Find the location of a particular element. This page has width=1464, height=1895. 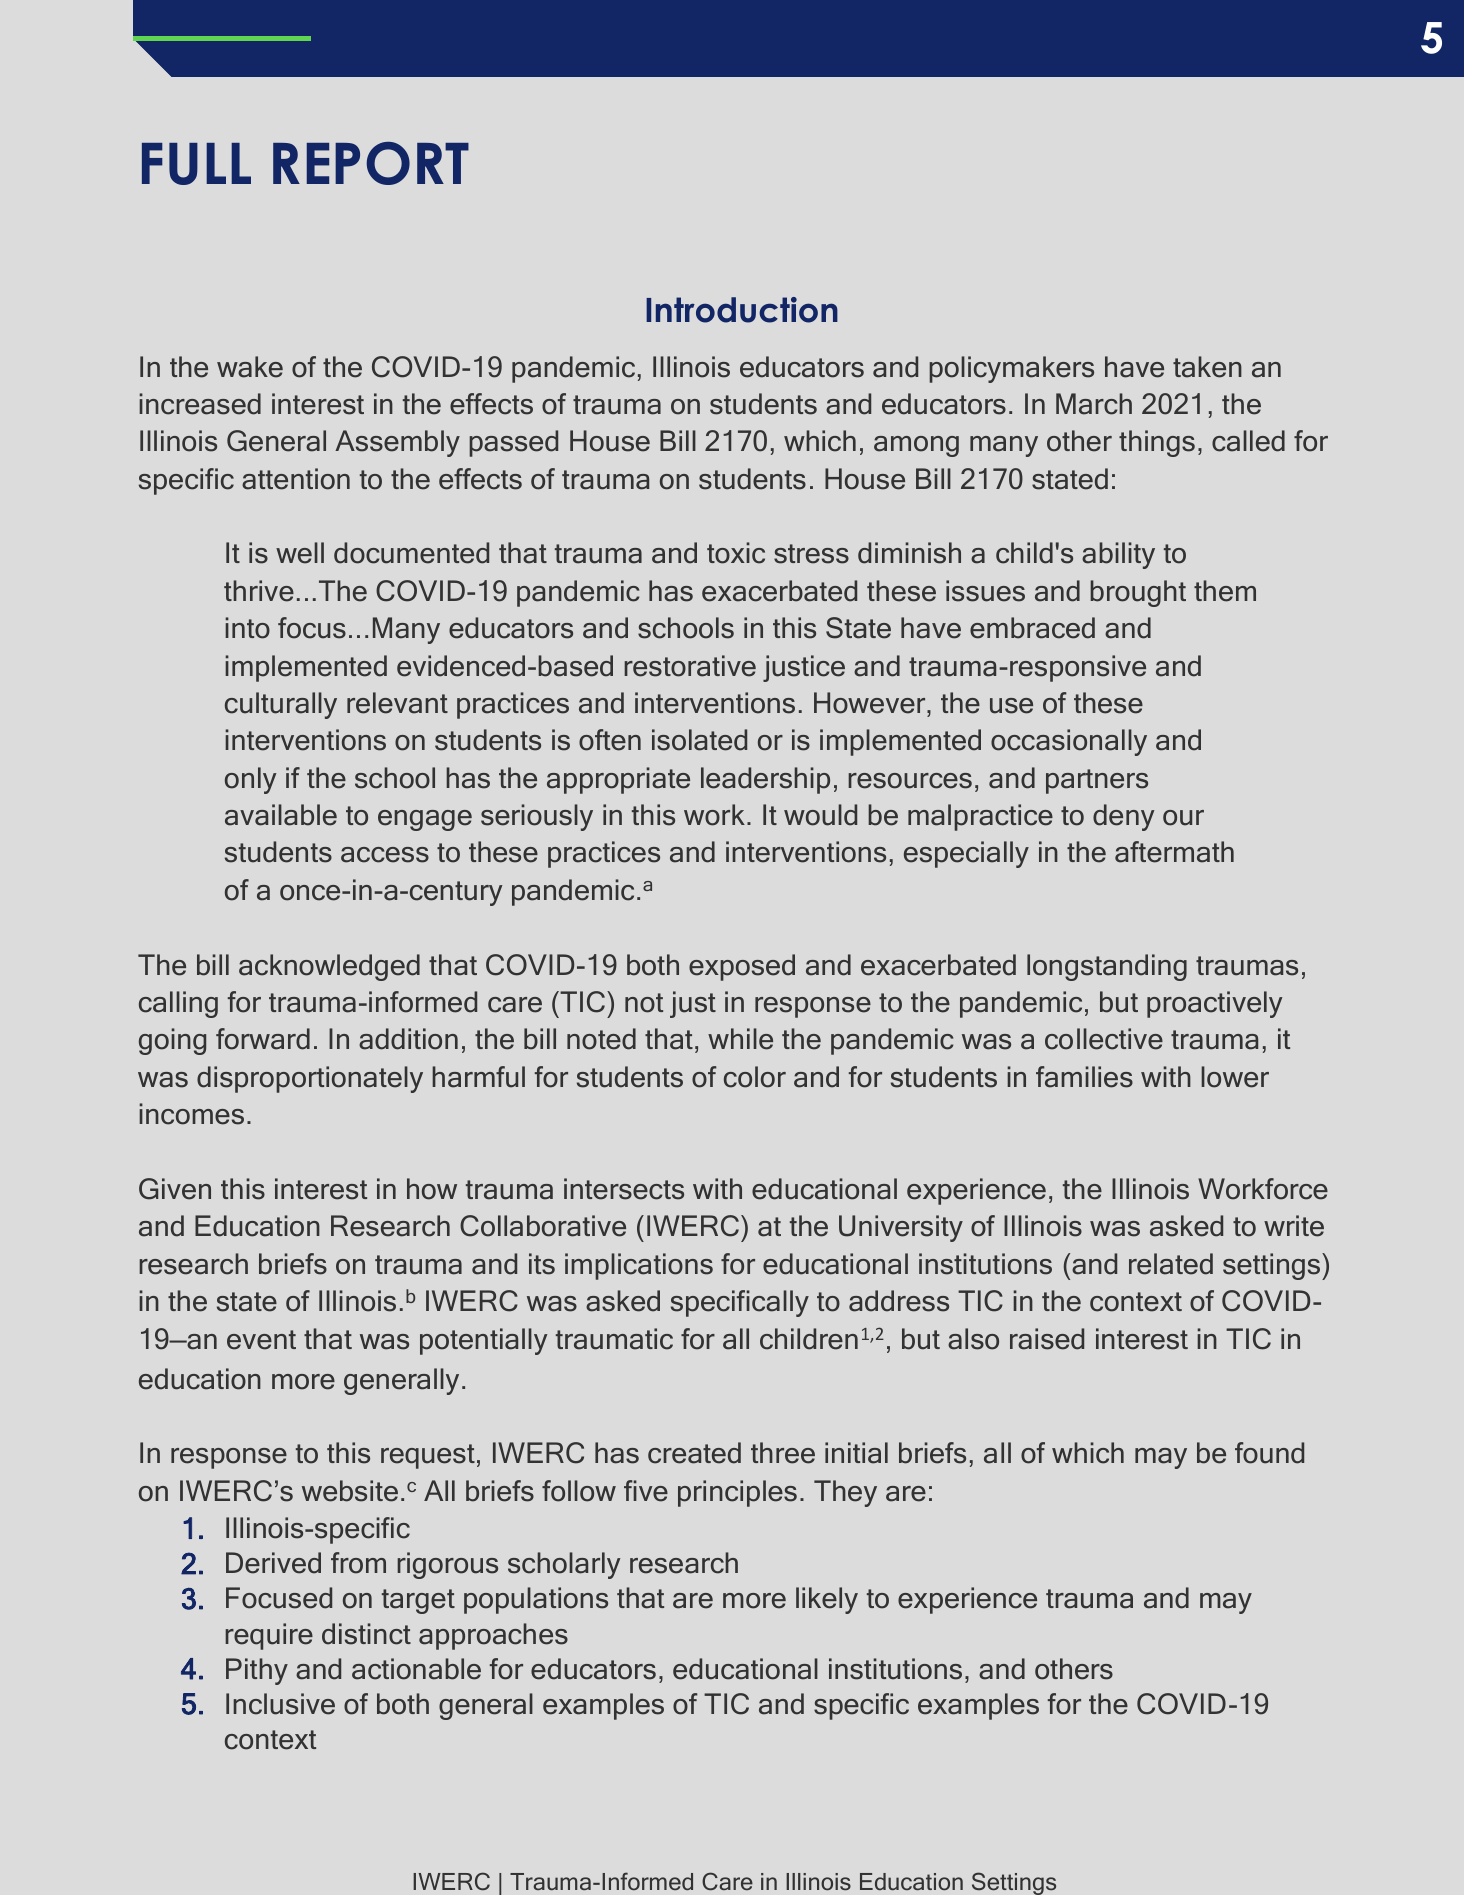

likely is located at coordinates (827, 1600).
